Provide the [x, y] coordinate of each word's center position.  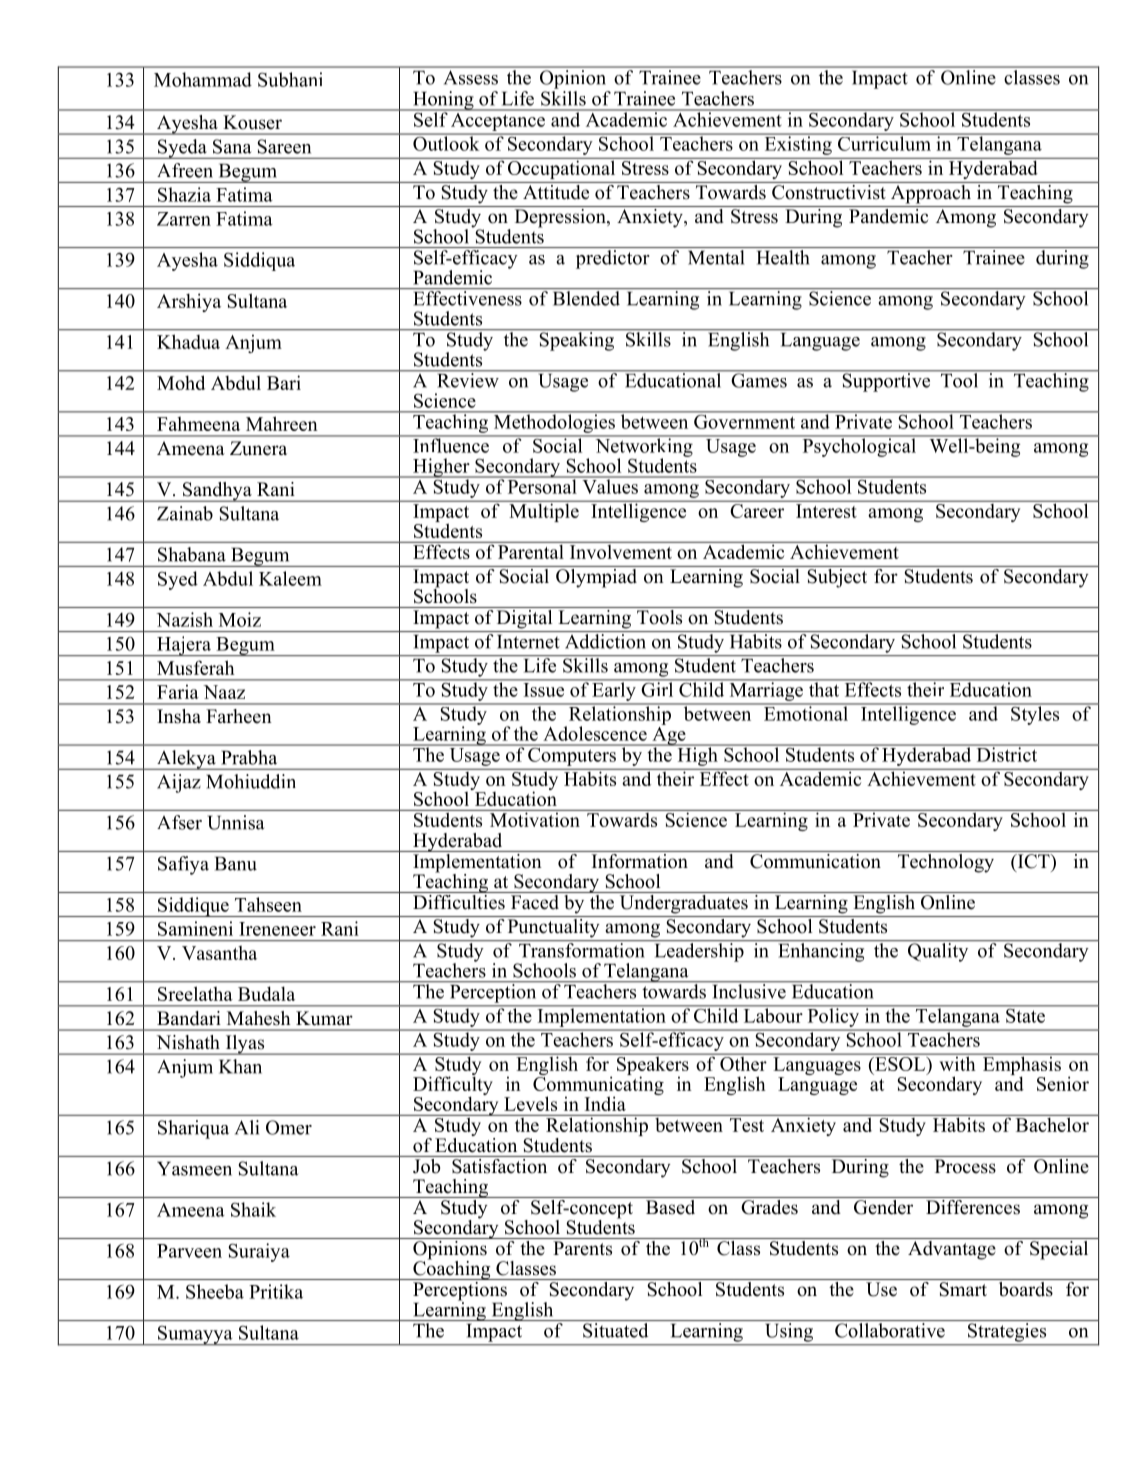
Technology [946, 862]
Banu [236, 863]
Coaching [452, 1269]
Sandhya [217, 492]
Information [639, 860]
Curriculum [884, 142]
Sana [232, 146]
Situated [615, 1330]
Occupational [562, 168]
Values [610, 485]
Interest [826, 511]
